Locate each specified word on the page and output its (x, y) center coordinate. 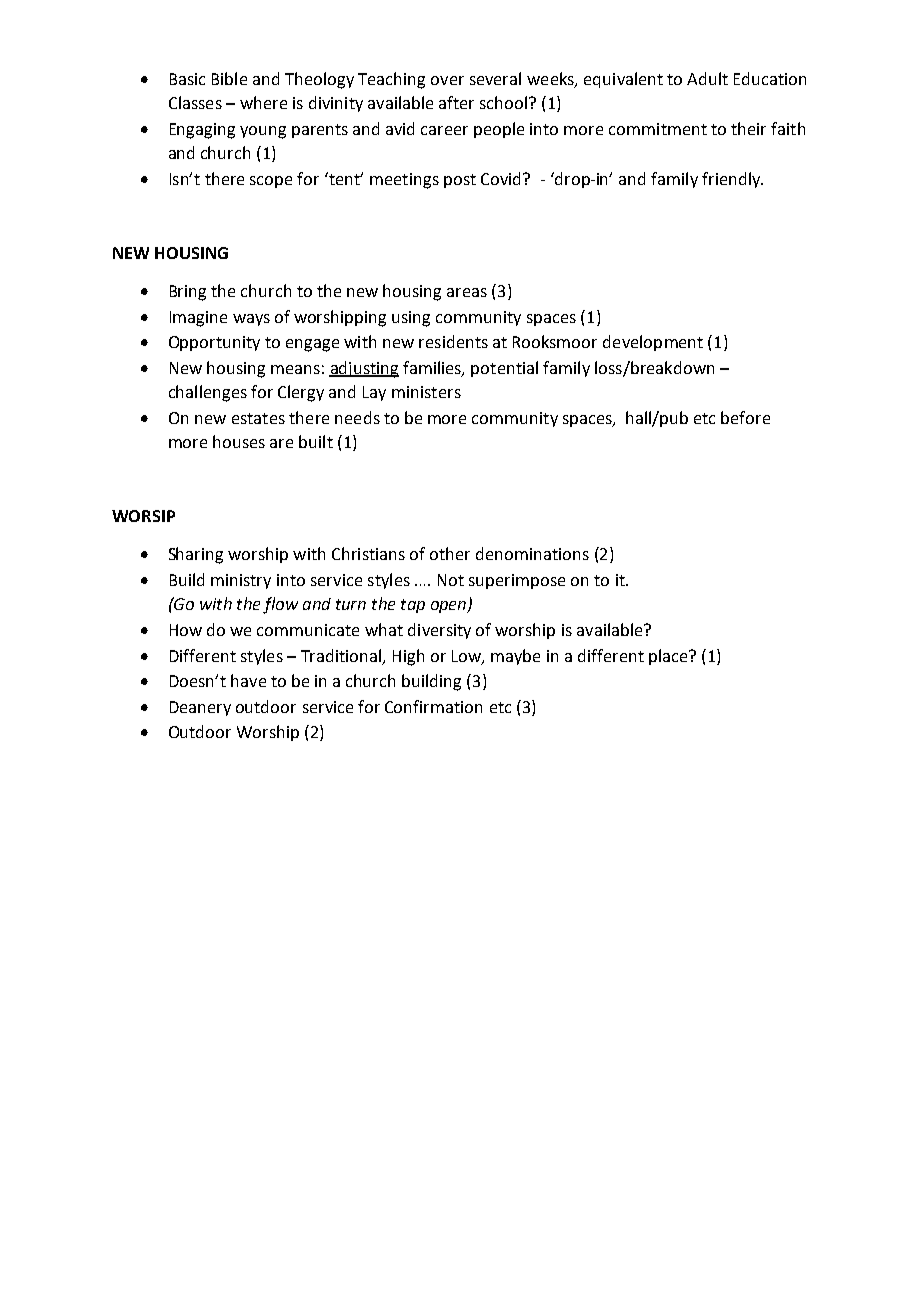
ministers (426, 392)
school (503, 102)
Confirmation (433, 706)
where (263, 102)
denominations (532, 553)
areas (467, 292)
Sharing (196, 555)
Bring (188, 293)
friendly (732, 180)
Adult (707, 78)
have (248, 680)
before (745, 417)
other (450, 553)
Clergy (301, 393)
